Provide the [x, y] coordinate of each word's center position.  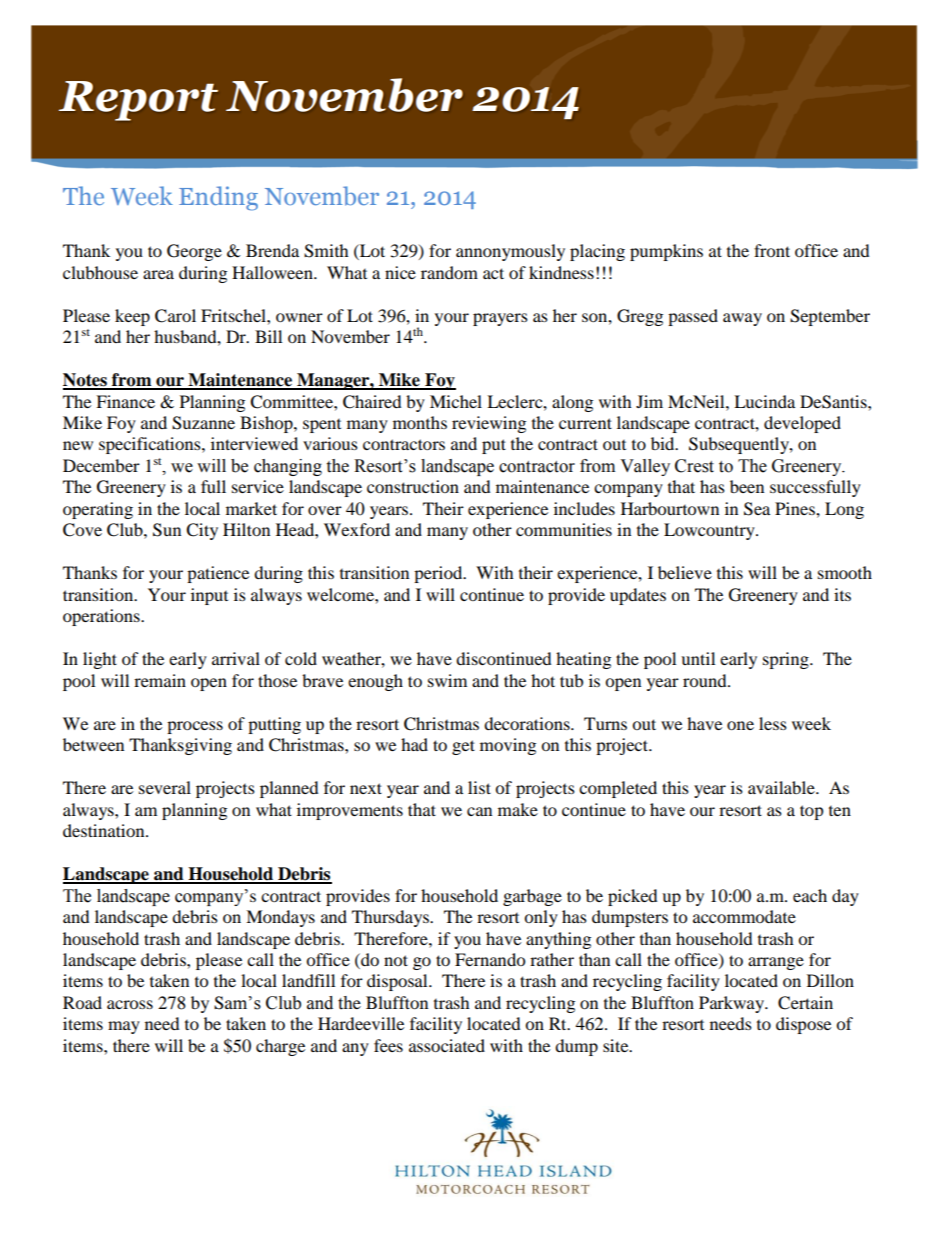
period [439, 574]
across [130, 1004]
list [479, 787]
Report [138, 101]
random [449, 272]
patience [218, 574]
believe [685, 572]
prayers [500, 319]
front [772, 250]
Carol [175, 316]
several [165, 787]
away [742, 319]
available [782, 787]
